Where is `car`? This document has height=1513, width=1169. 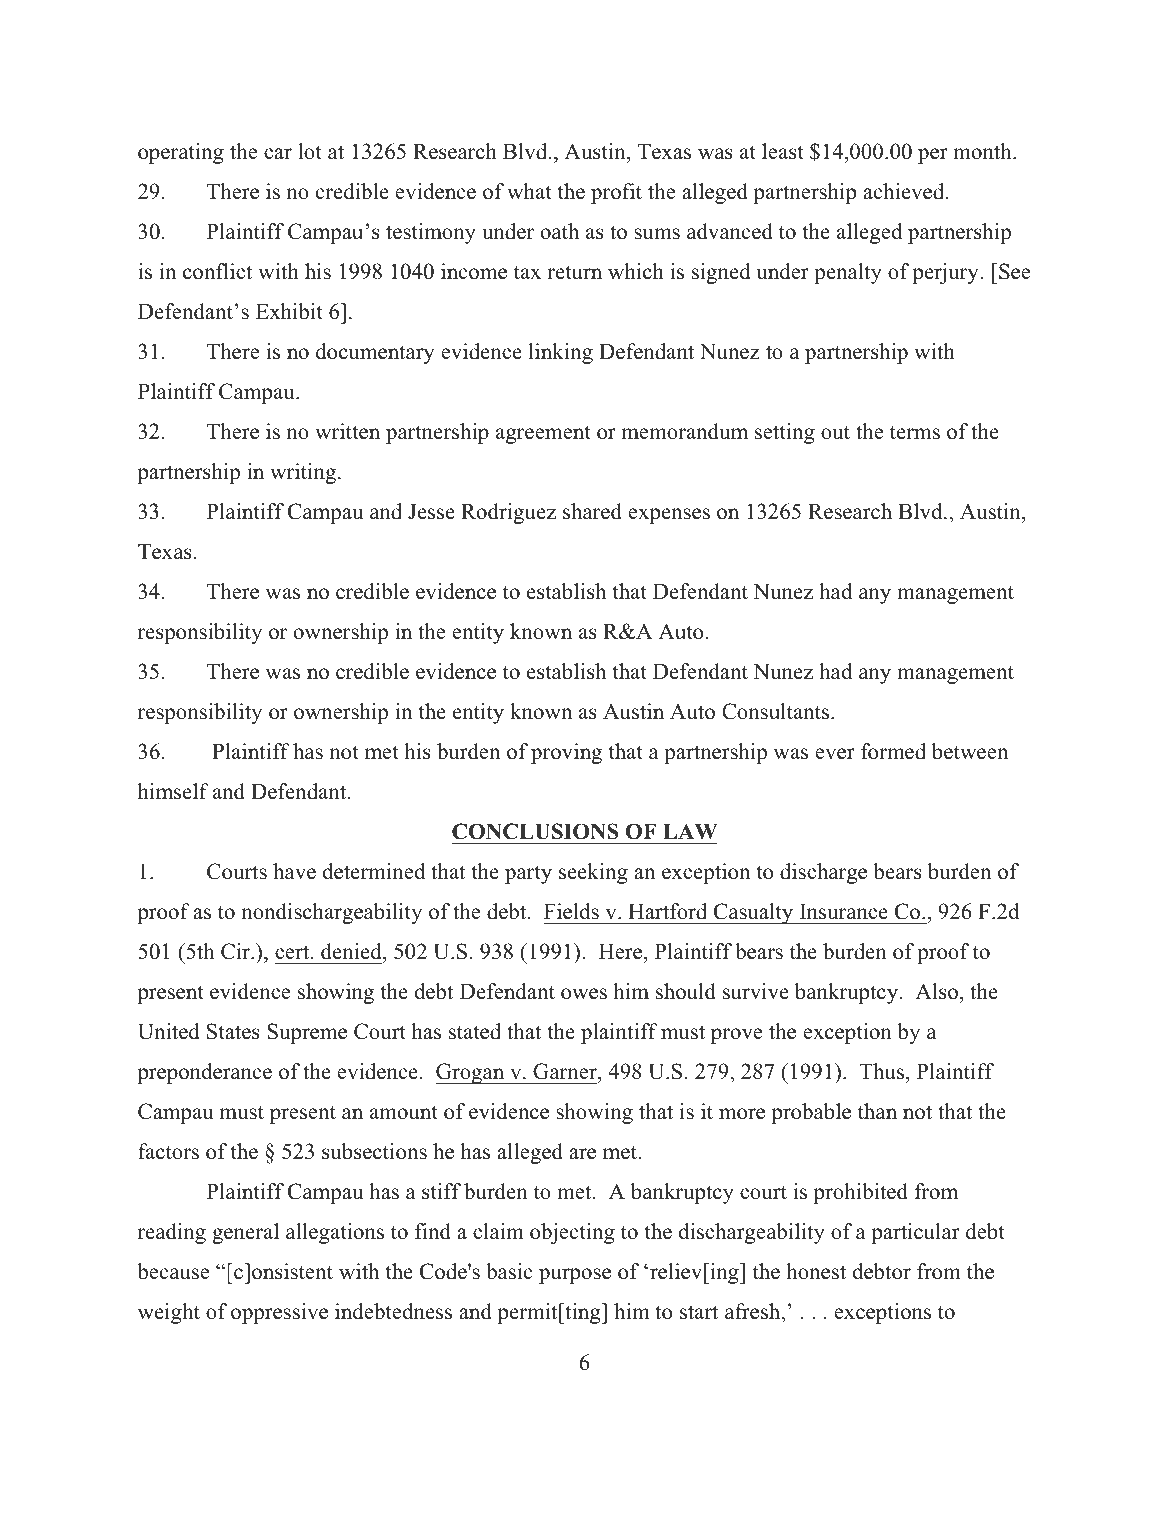
car is located at coordinates (278, 154).
